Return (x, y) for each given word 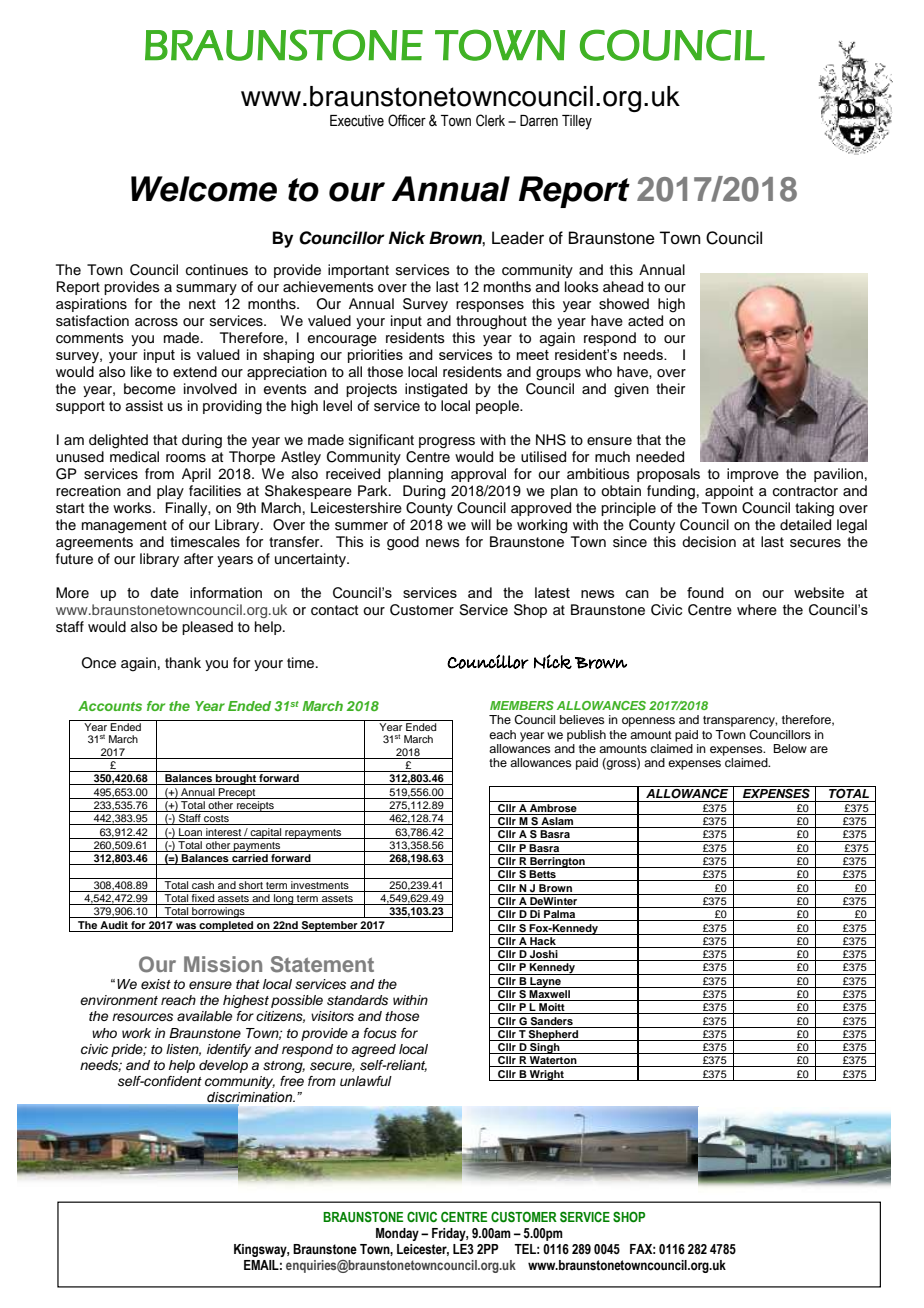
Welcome (204, 189)
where (757, 610)
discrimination (250, 1098)
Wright (547, 1075)
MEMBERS (522, 705)
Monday (397, 1234)
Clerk (490, 120)
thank (183, 662)
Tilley (577, 122)
